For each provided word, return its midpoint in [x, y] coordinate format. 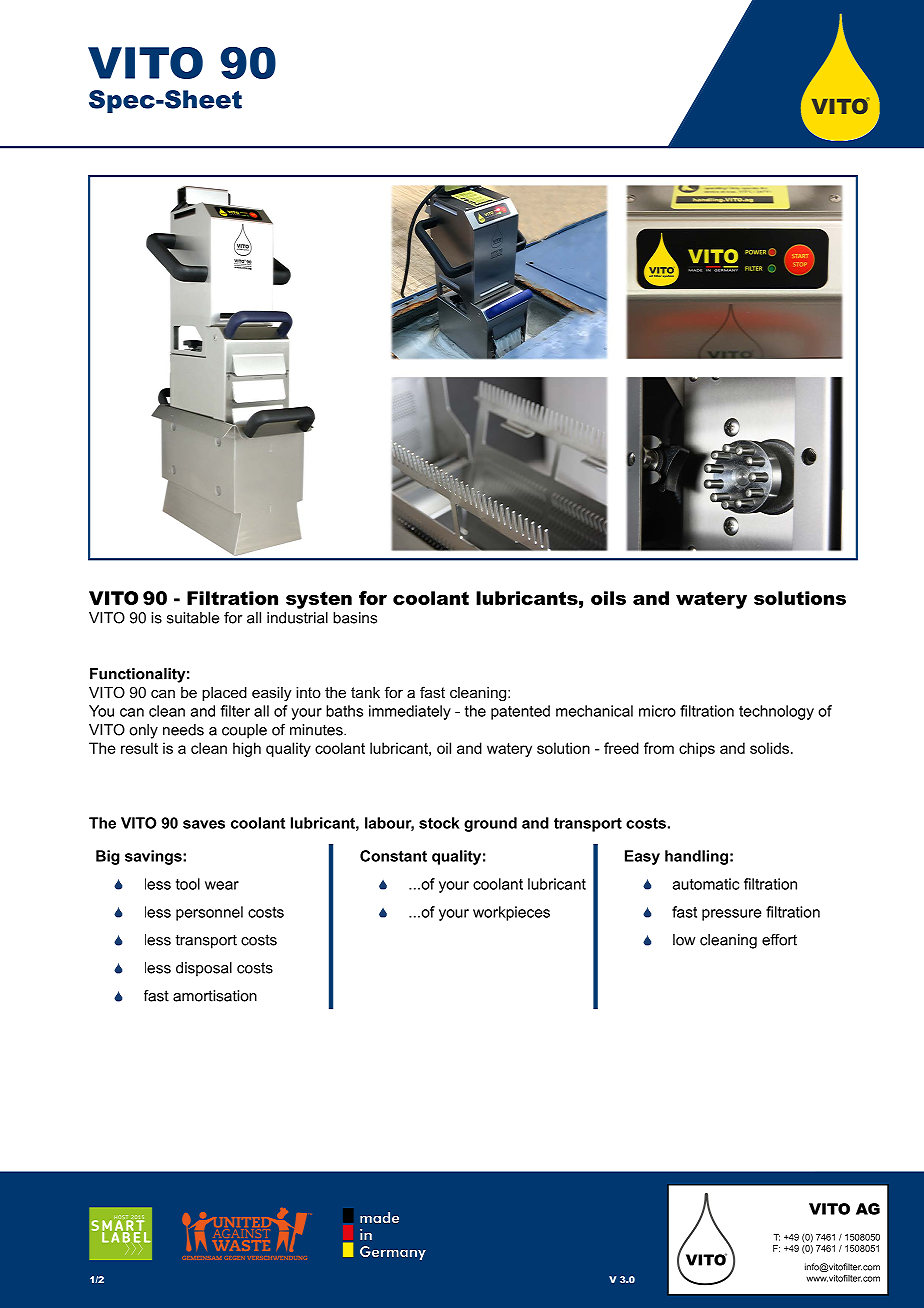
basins [355, 618]
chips [697, 749]
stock [439, 823]
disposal [204, 969]
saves [204, 824]
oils [608, 598]
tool [188, 884]
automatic [706, 884]
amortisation [215, 996]
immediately [410, 712]
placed [224, 694]
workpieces [511, 913]
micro [657, 711]
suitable [193, 618]
